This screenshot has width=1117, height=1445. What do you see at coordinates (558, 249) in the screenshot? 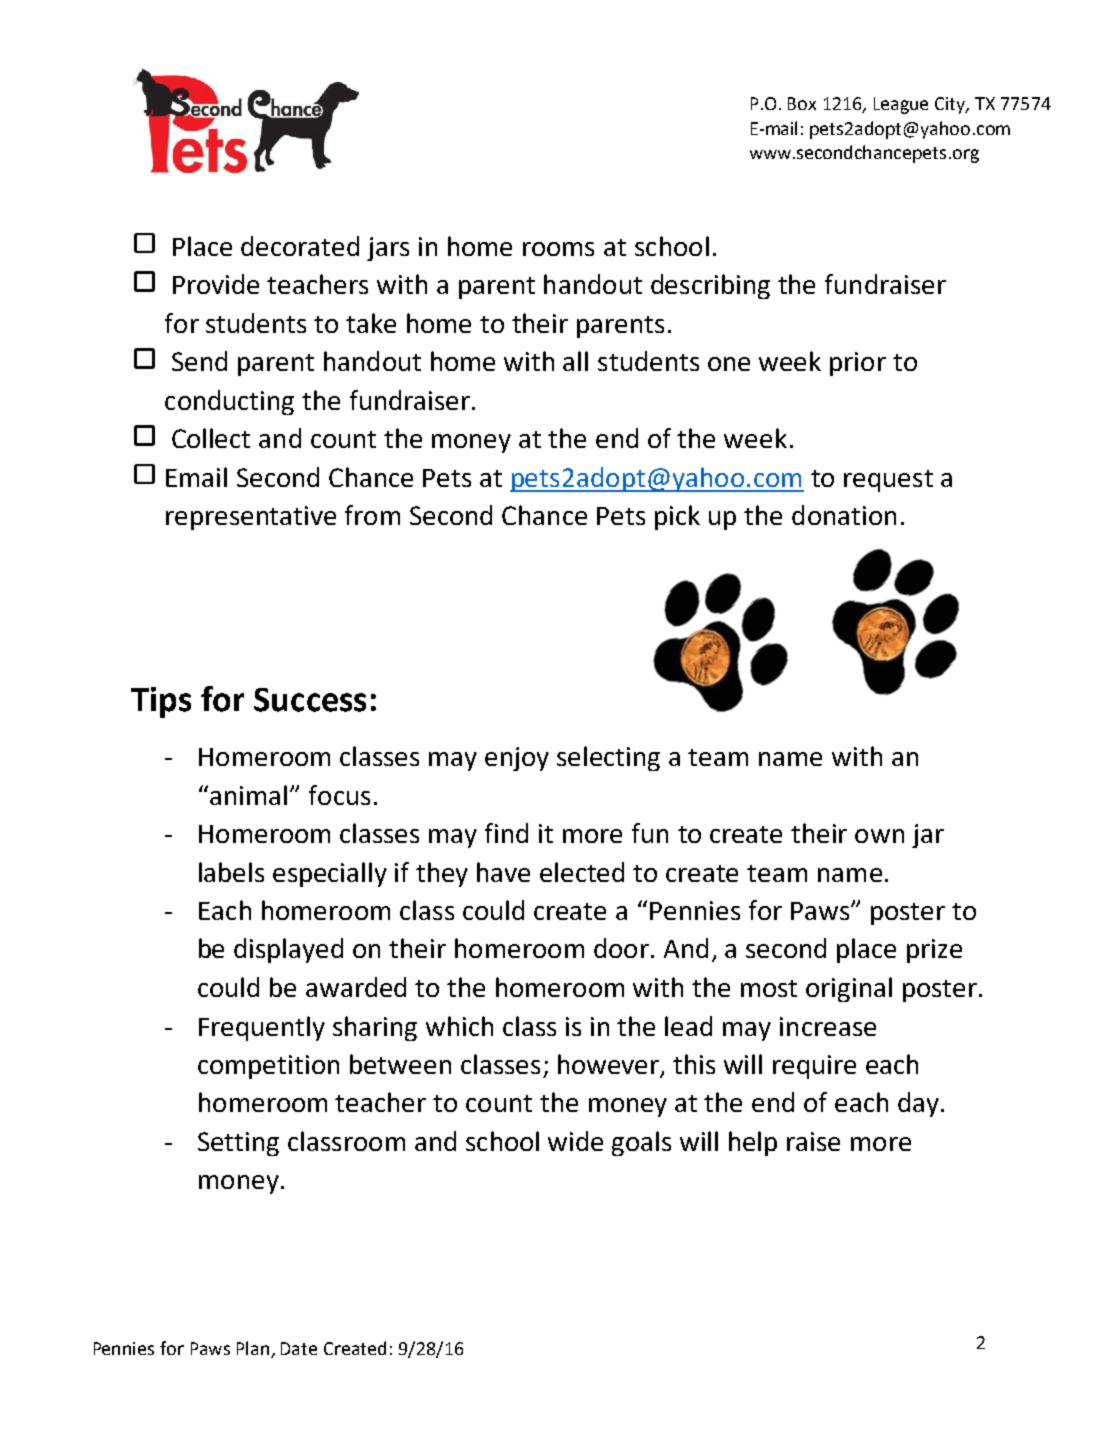
I see `rooms` at bounding box center [558, 249].
